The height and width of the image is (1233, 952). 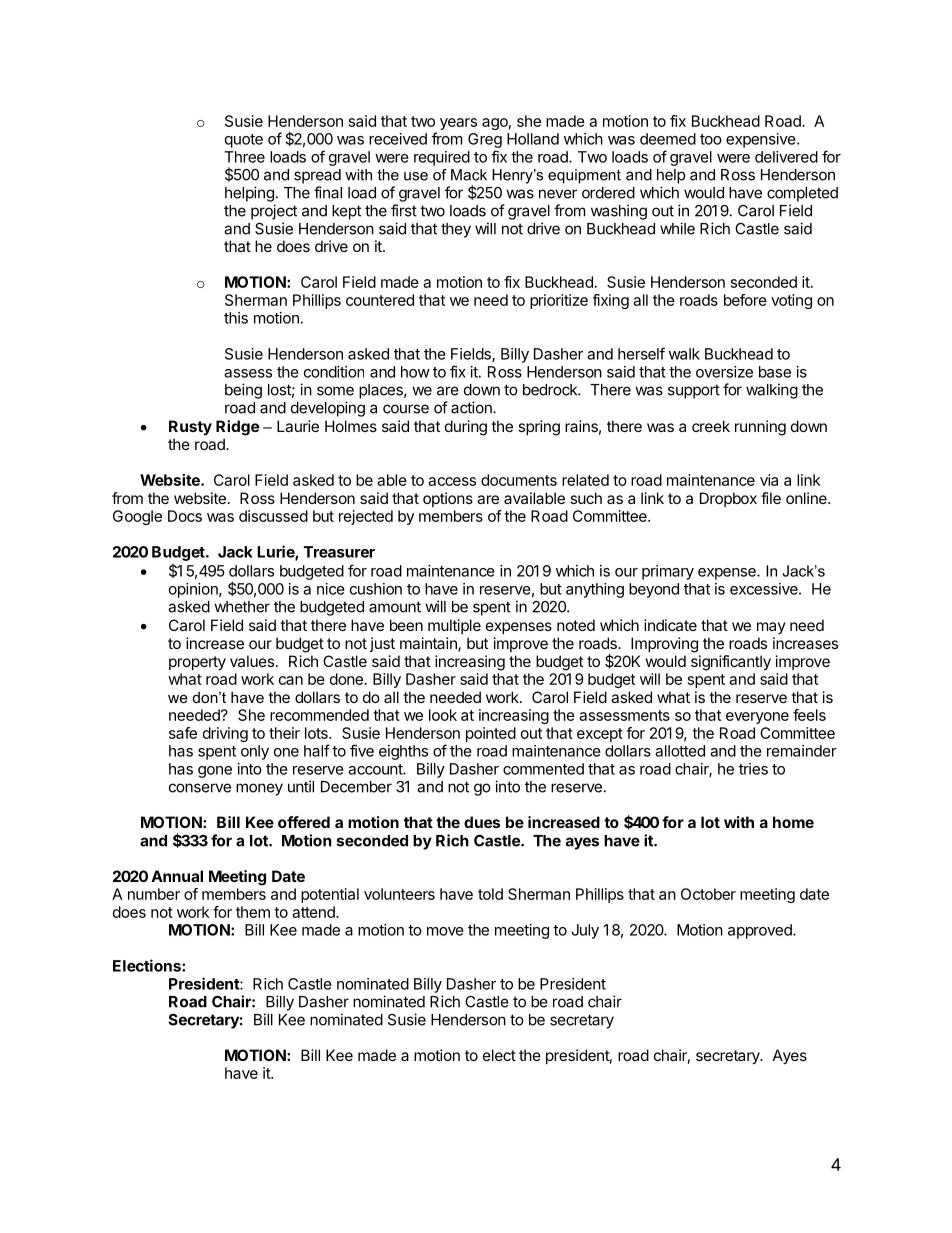 What do you see at coordinates (429, 644) in the image?
I see `maintain` at bounding box center [429, 644].
